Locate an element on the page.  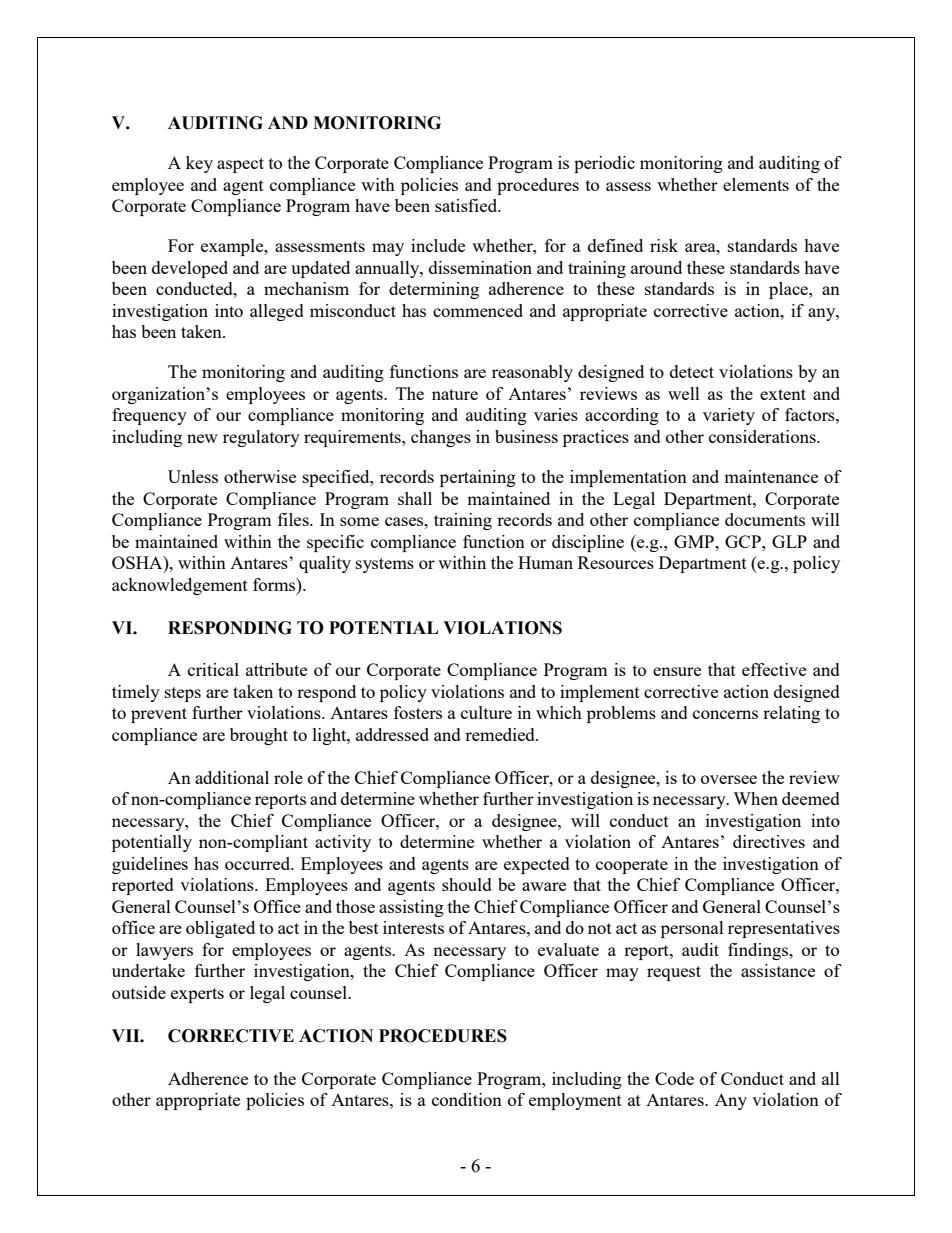
new is located at coordinates (202, 438).
